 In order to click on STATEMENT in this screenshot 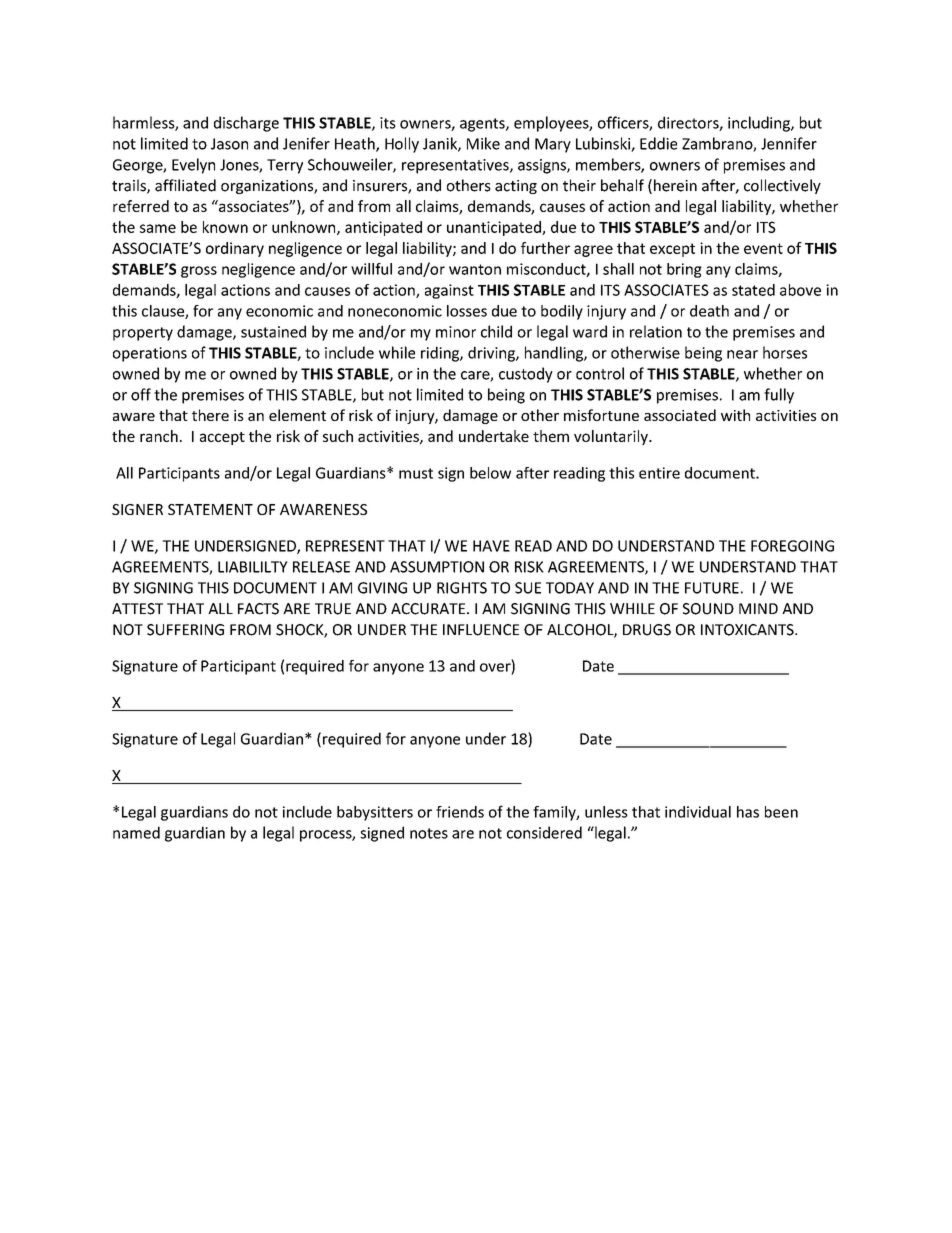, I will do `click(210, 509)`.
